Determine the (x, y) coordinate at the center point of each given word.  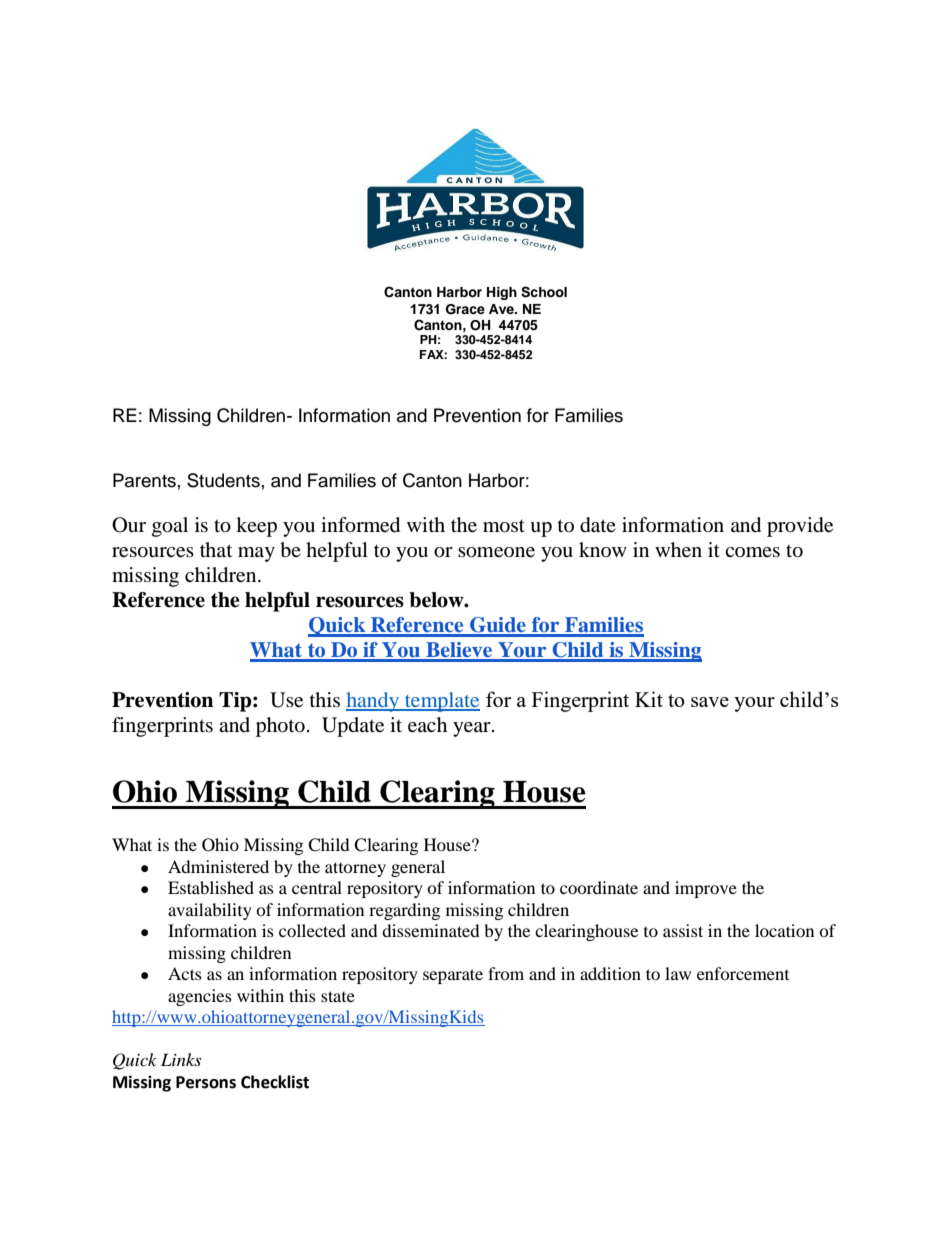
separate (453, 976)
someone (496, 552)
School (544, 292)
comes (752, 552)
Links (181, 1059)
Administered (218, 866)
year (473, 729)
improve (706, 889)
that (216, 549)
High (502, 293)
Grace (465, 309)
